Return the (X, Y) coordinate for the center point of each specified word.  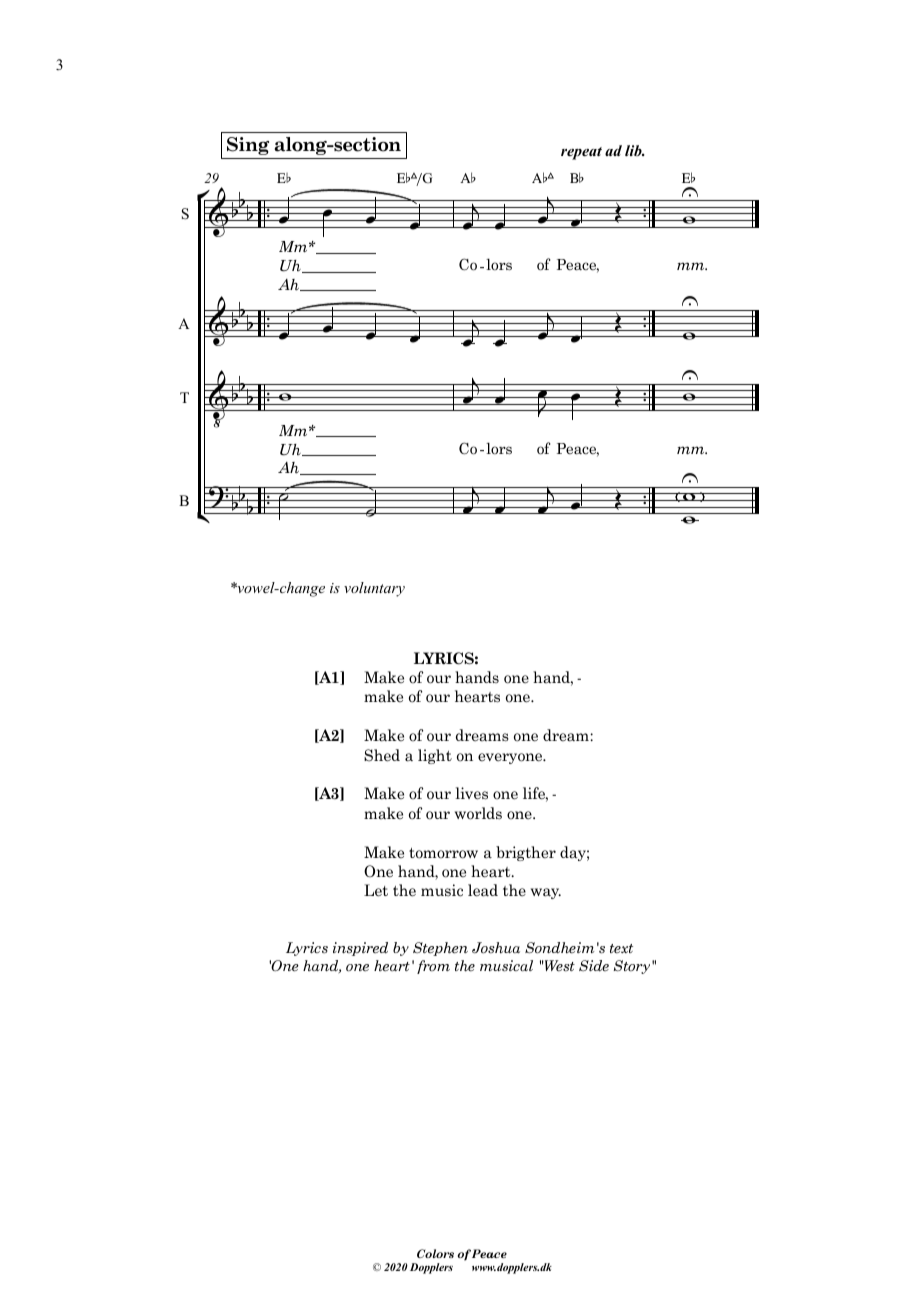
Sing (248, 146)
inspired (360, 949)
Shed (382, 755)
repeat (581, 153)
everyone (511, 758)
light (435, 756)
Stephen (440, 949)
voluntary (374, 589)
